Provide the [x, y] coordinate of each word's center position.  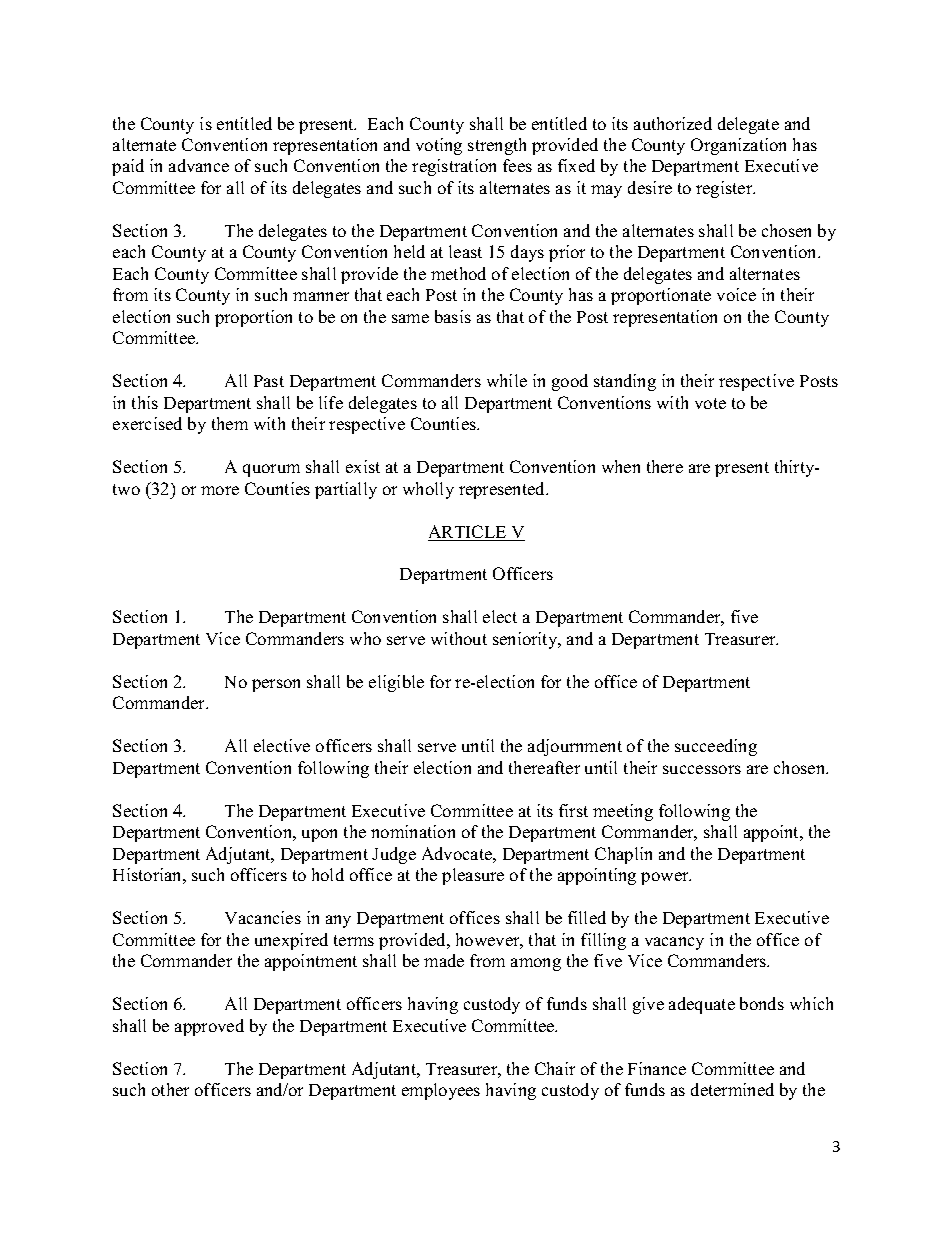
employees [441, 1091]
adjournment [575, 747]
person [276, 685]
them [230, 423]
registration [454, 167]
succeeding [716, 747]
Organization [738, 146]
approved [209, 1027]
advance [199, 165]
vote [710, 403]
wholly [428, 490]
